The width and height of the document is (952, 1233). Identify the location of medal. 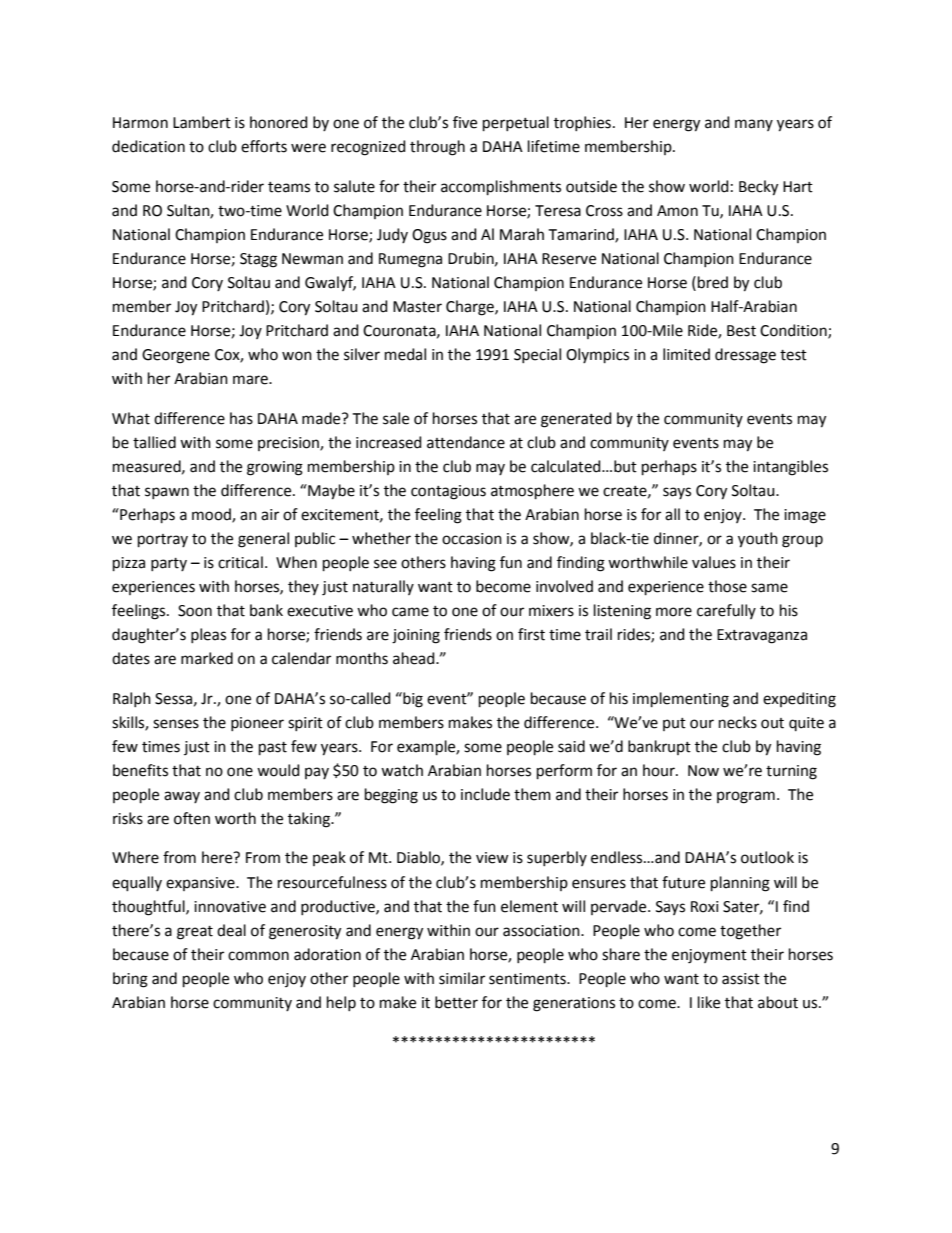
(405, 354).
